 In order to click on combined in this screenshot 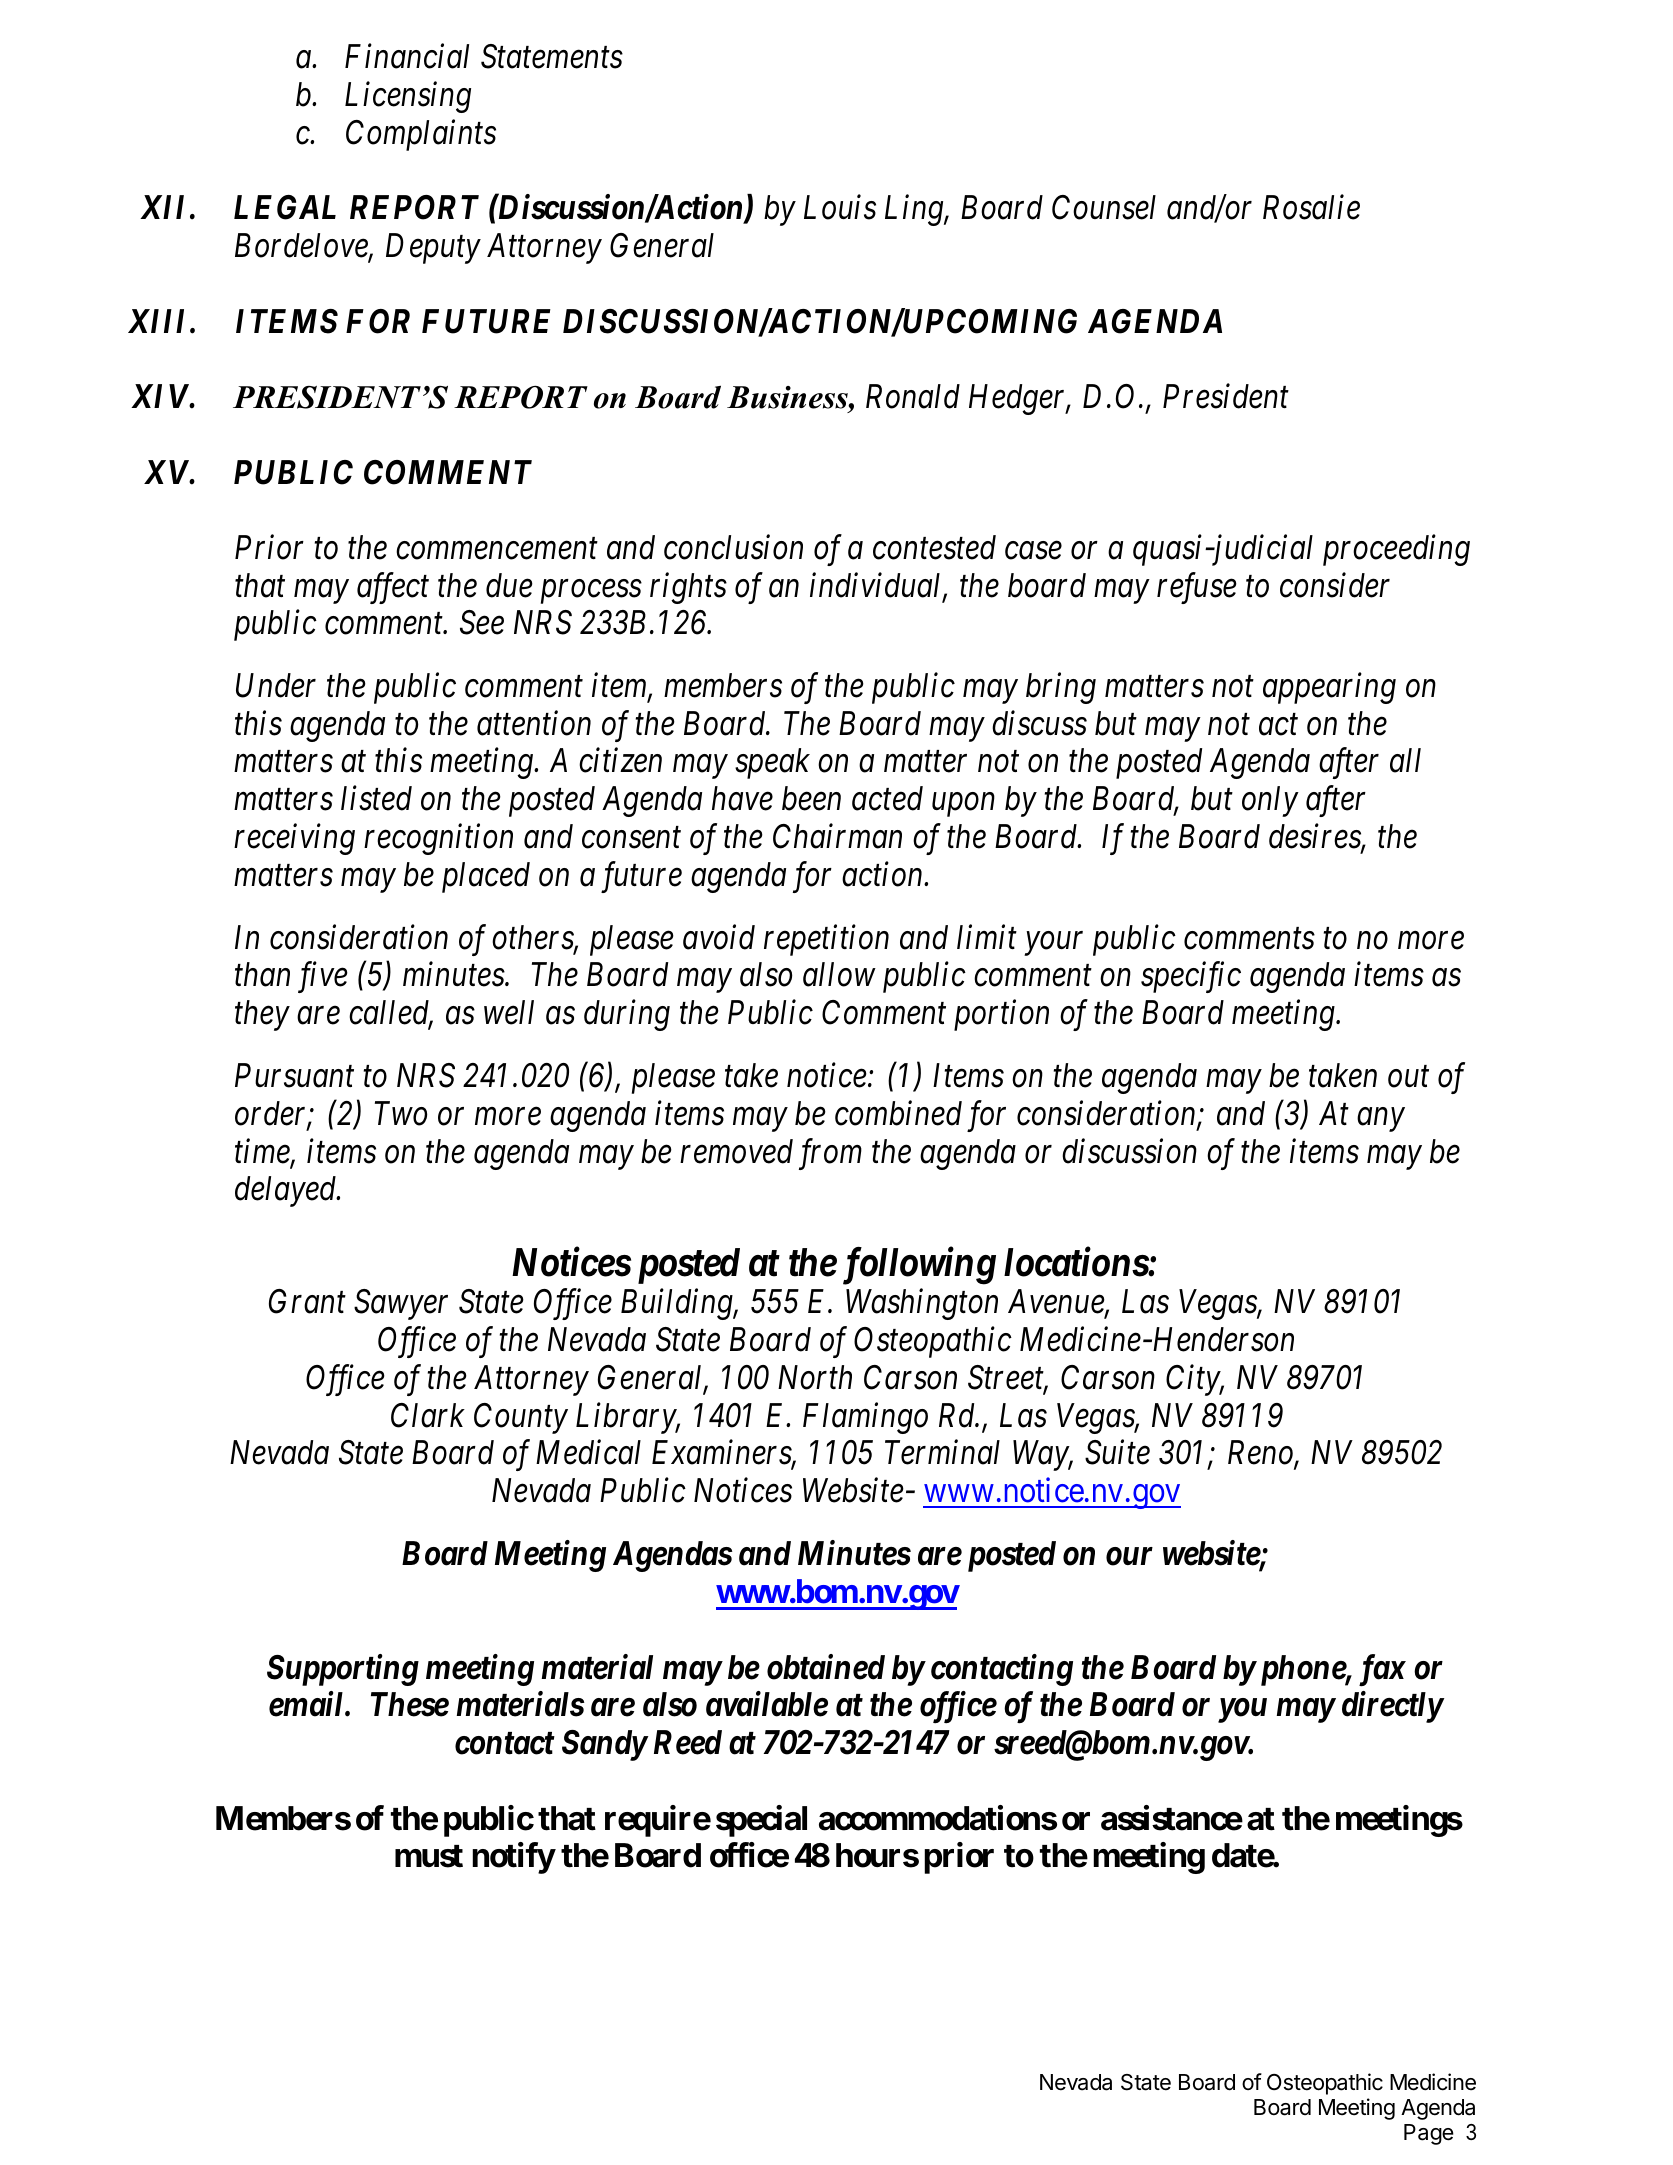, I will do `click(898, 1113)`.
